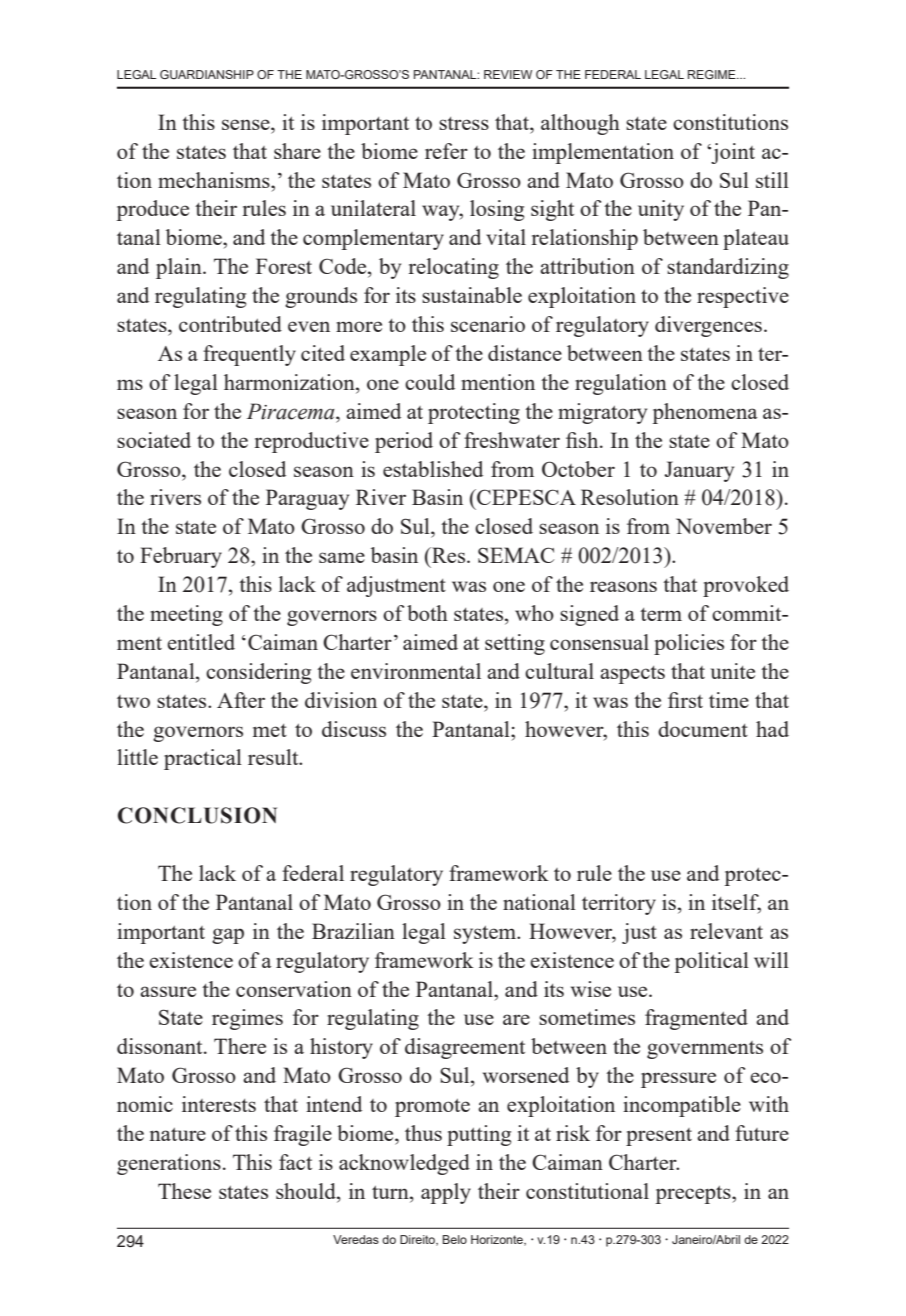 This image has width=906, height=1316. What do you see at coordinates (184, 1191) in the image?
I see `These` at bounding box center [184, 1191].
